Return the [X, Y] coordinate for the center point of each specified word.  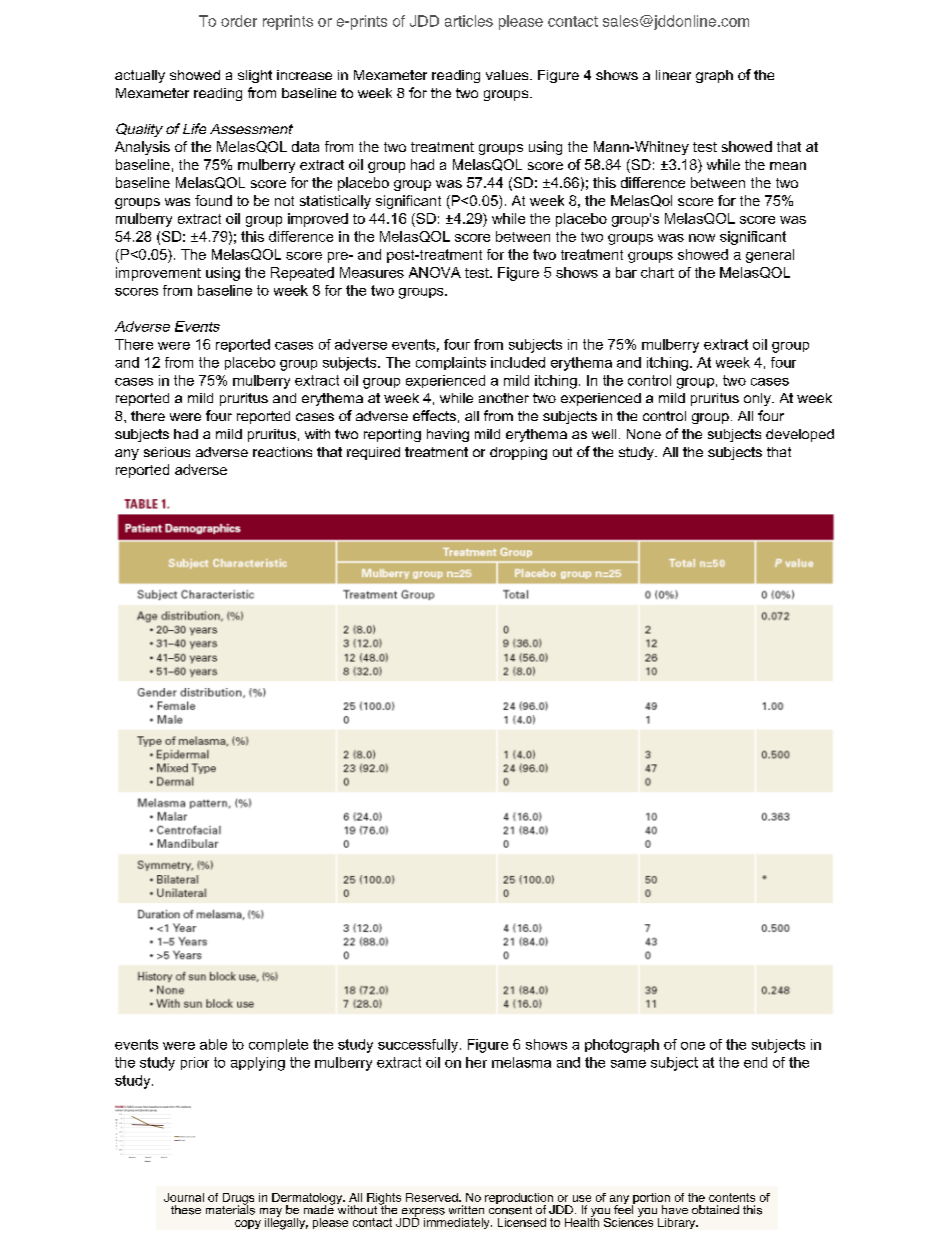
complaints [451, 363]
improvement [158, 274]
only [758, 399]
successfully [418, 1046]
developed [800, 435]
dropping [518, 453]
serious [167, 452]
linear [673, 75]
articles [469, 21]
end [755, 1062]
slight [255, 76]
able [213, 1044]
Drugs [238, 1200]
